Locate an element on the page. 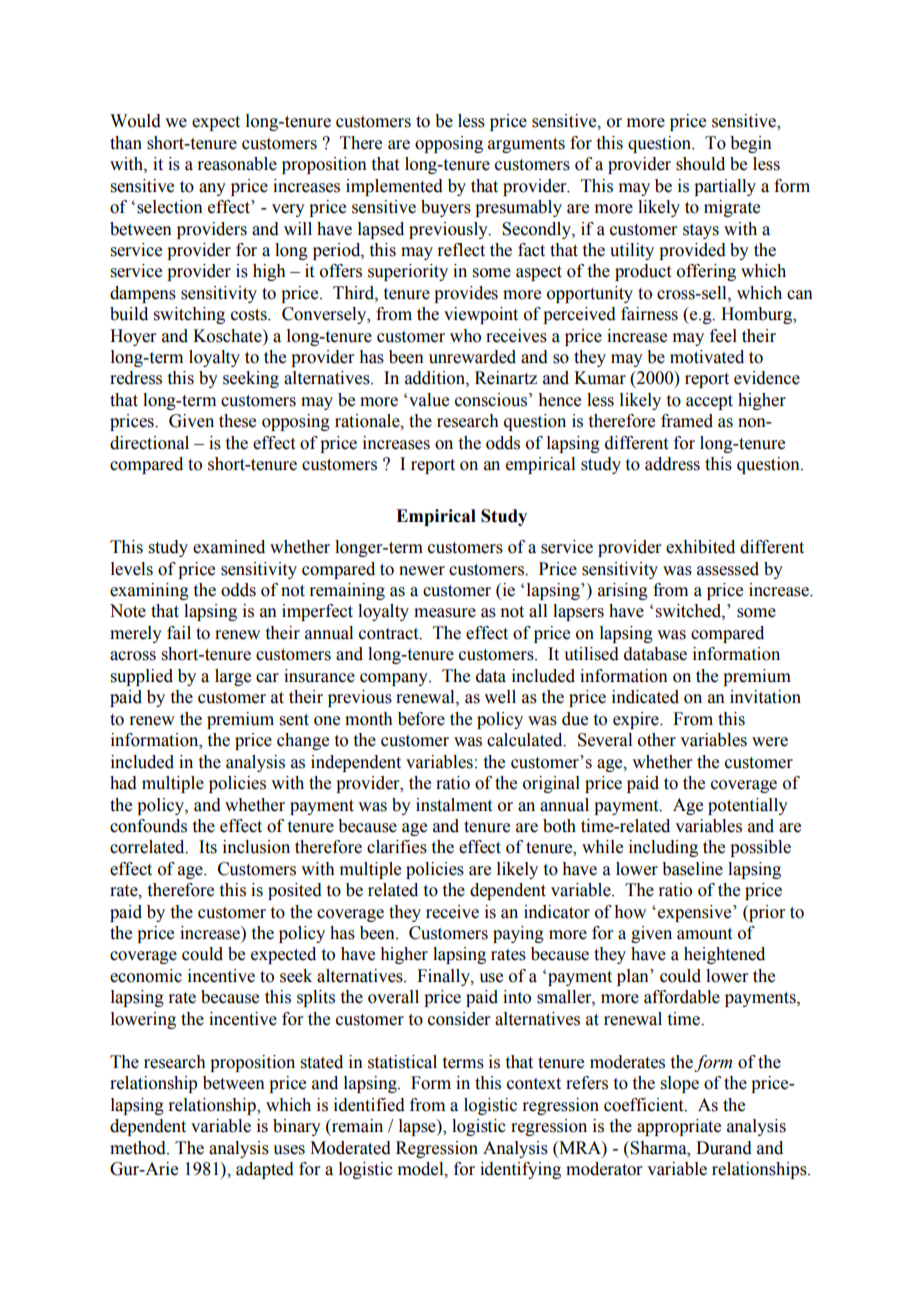 Image resolution: width=924 pixels, height=1308 pixels. Durand is located at coordinates (724, 1148).
